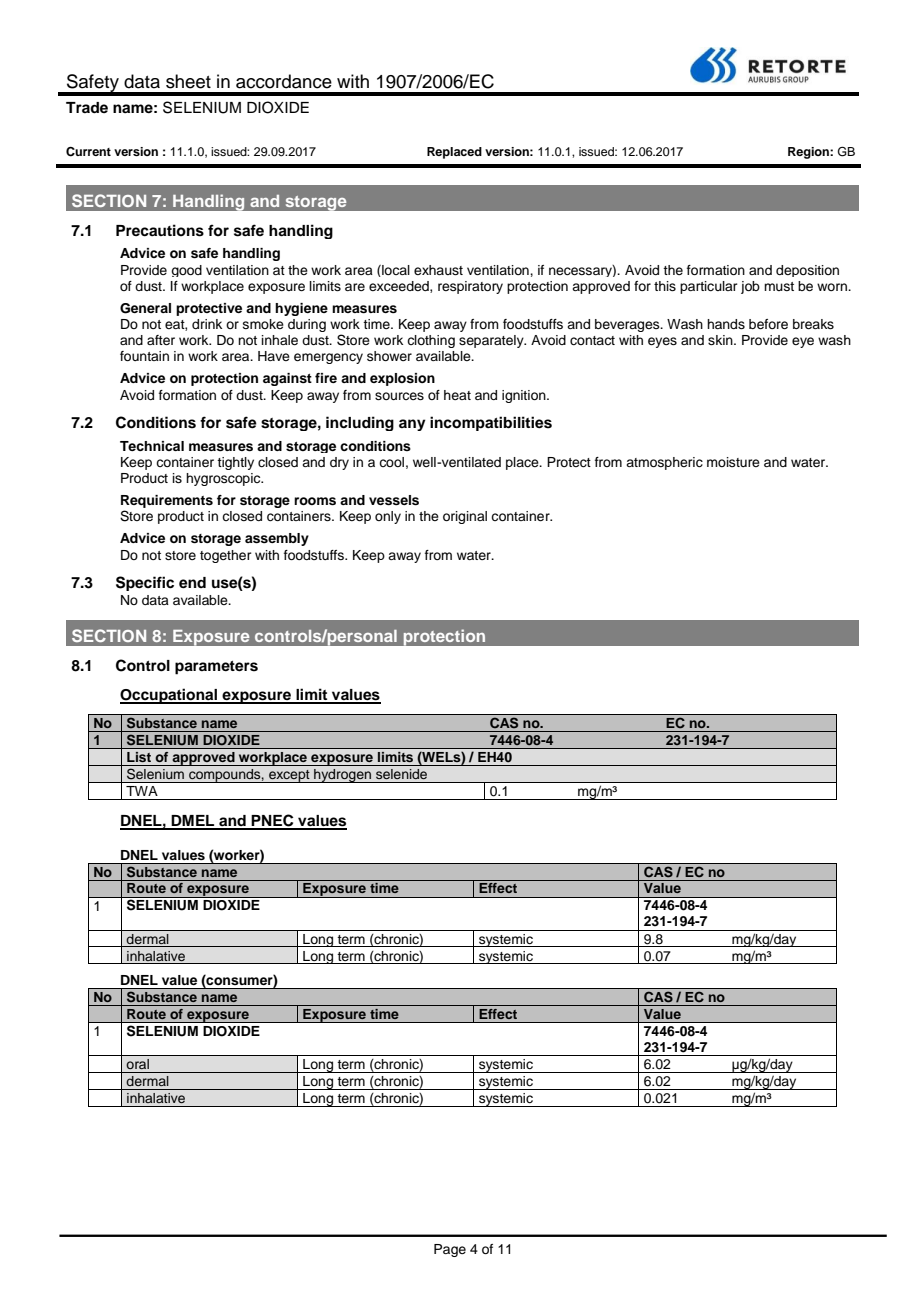 This document has width=924, height=1308. What do you see at coordinates (733, 462) in the document?
I see `moisture` at bounding box center [733, 462].
